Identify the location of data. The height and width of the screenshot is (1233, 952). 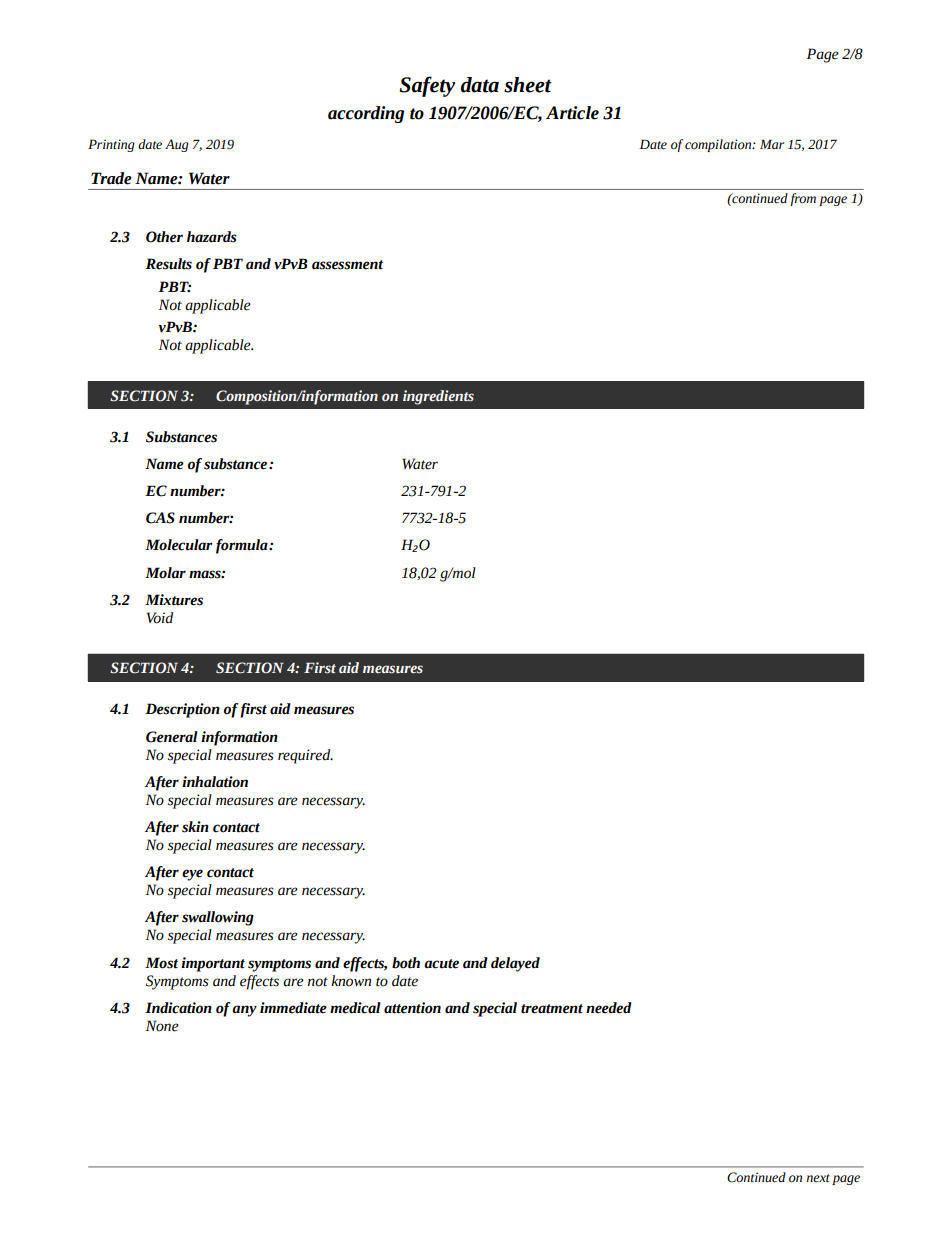
(480, 85).
